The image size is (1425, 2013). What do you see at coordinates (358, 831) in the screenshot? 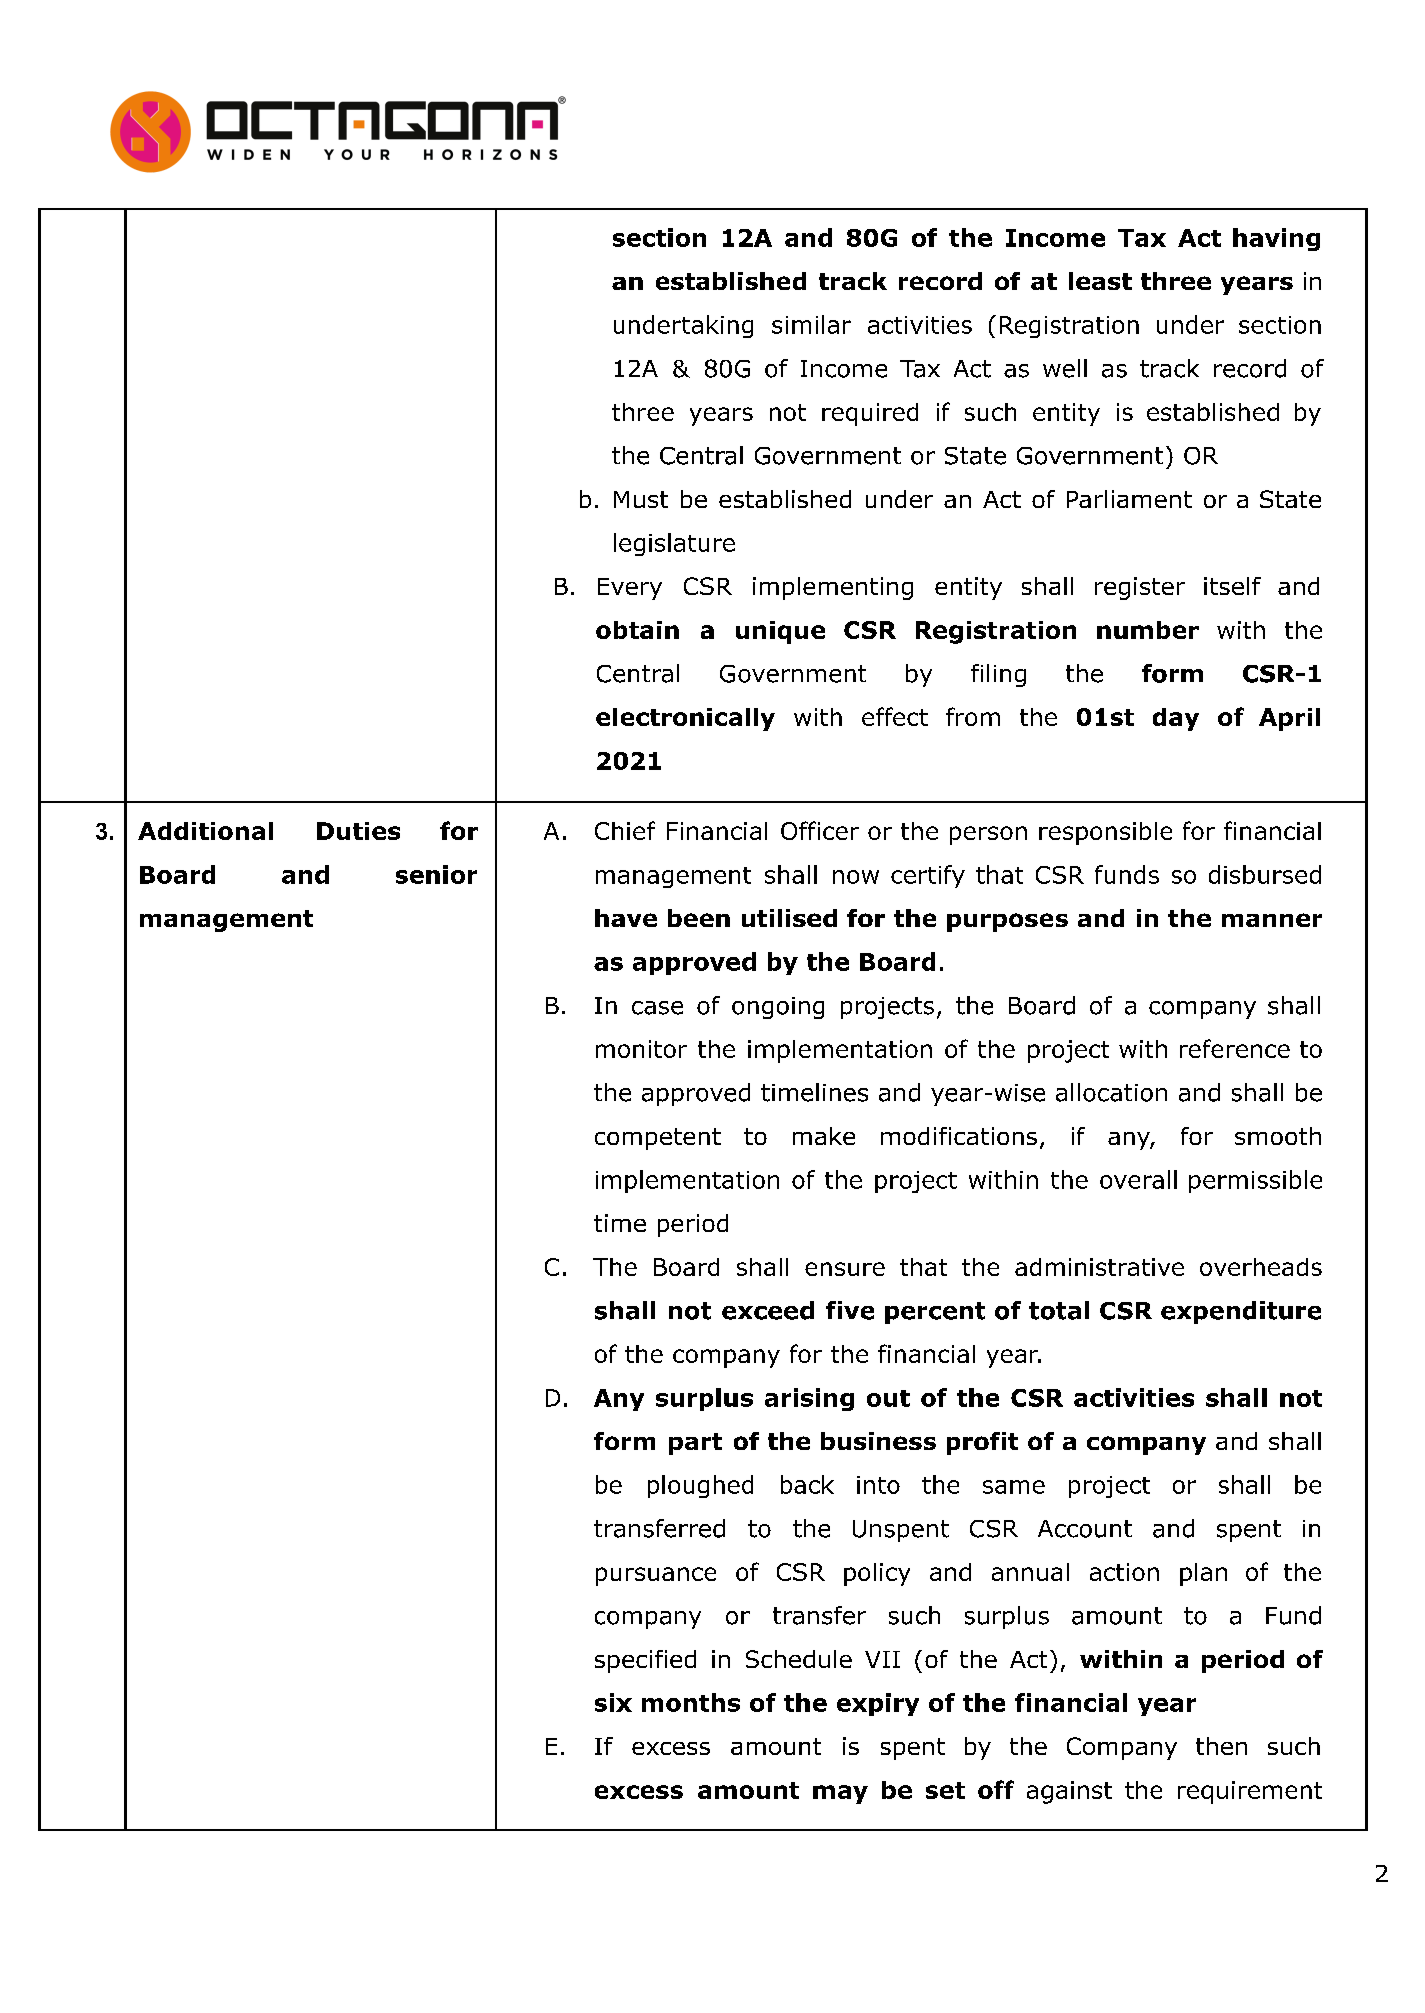
I see `Duties` at bounding box center [358, 831].
